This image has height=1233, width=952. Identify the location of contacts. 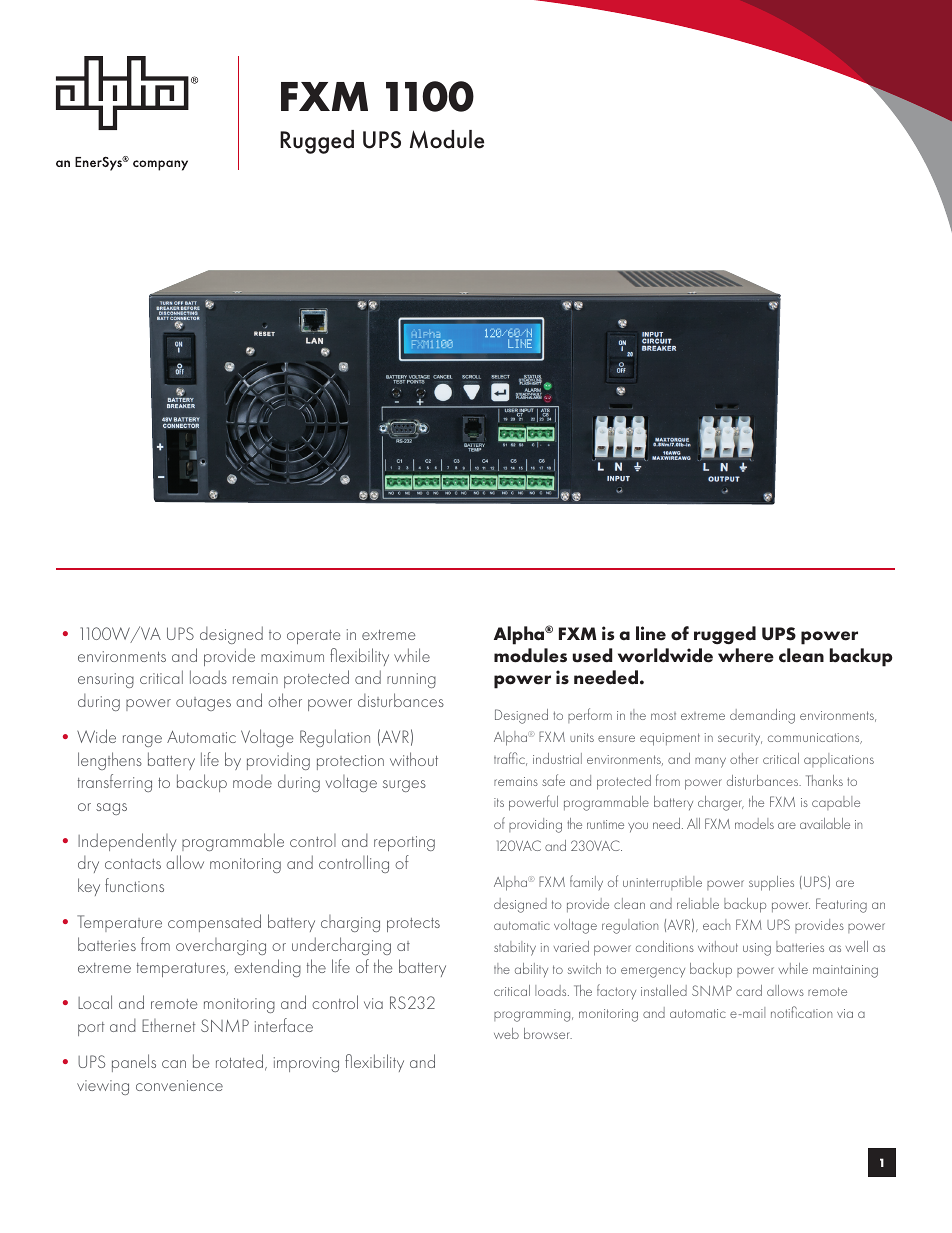
(133, 864).
